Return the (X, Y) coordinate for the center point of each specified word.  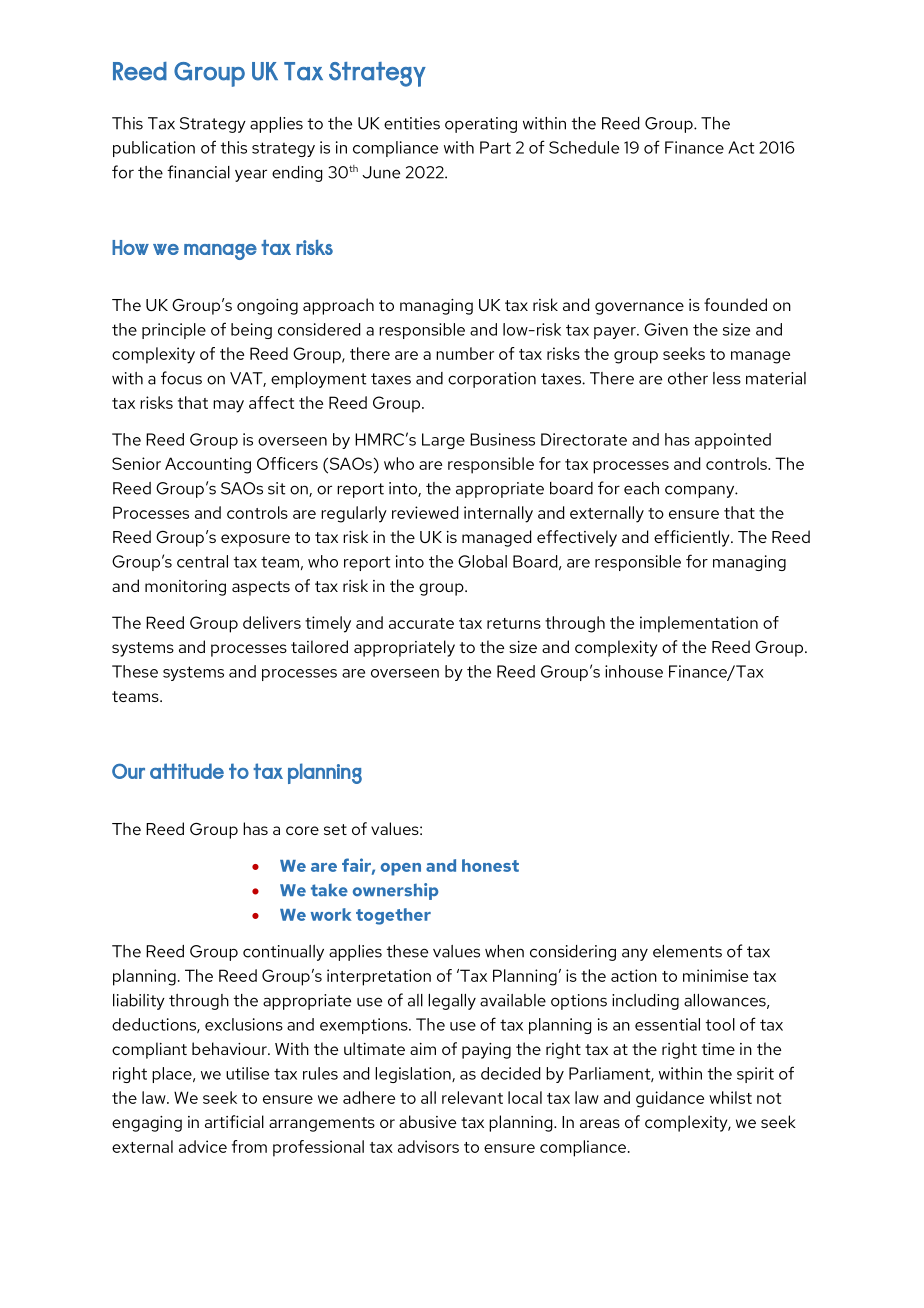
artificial (234, 1121)
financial (198, 172)
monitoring (185, 588)
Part (495, 147)
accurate (421, 623)
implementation (699, 624)
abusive (427, 1121)
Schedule (584, 147)
